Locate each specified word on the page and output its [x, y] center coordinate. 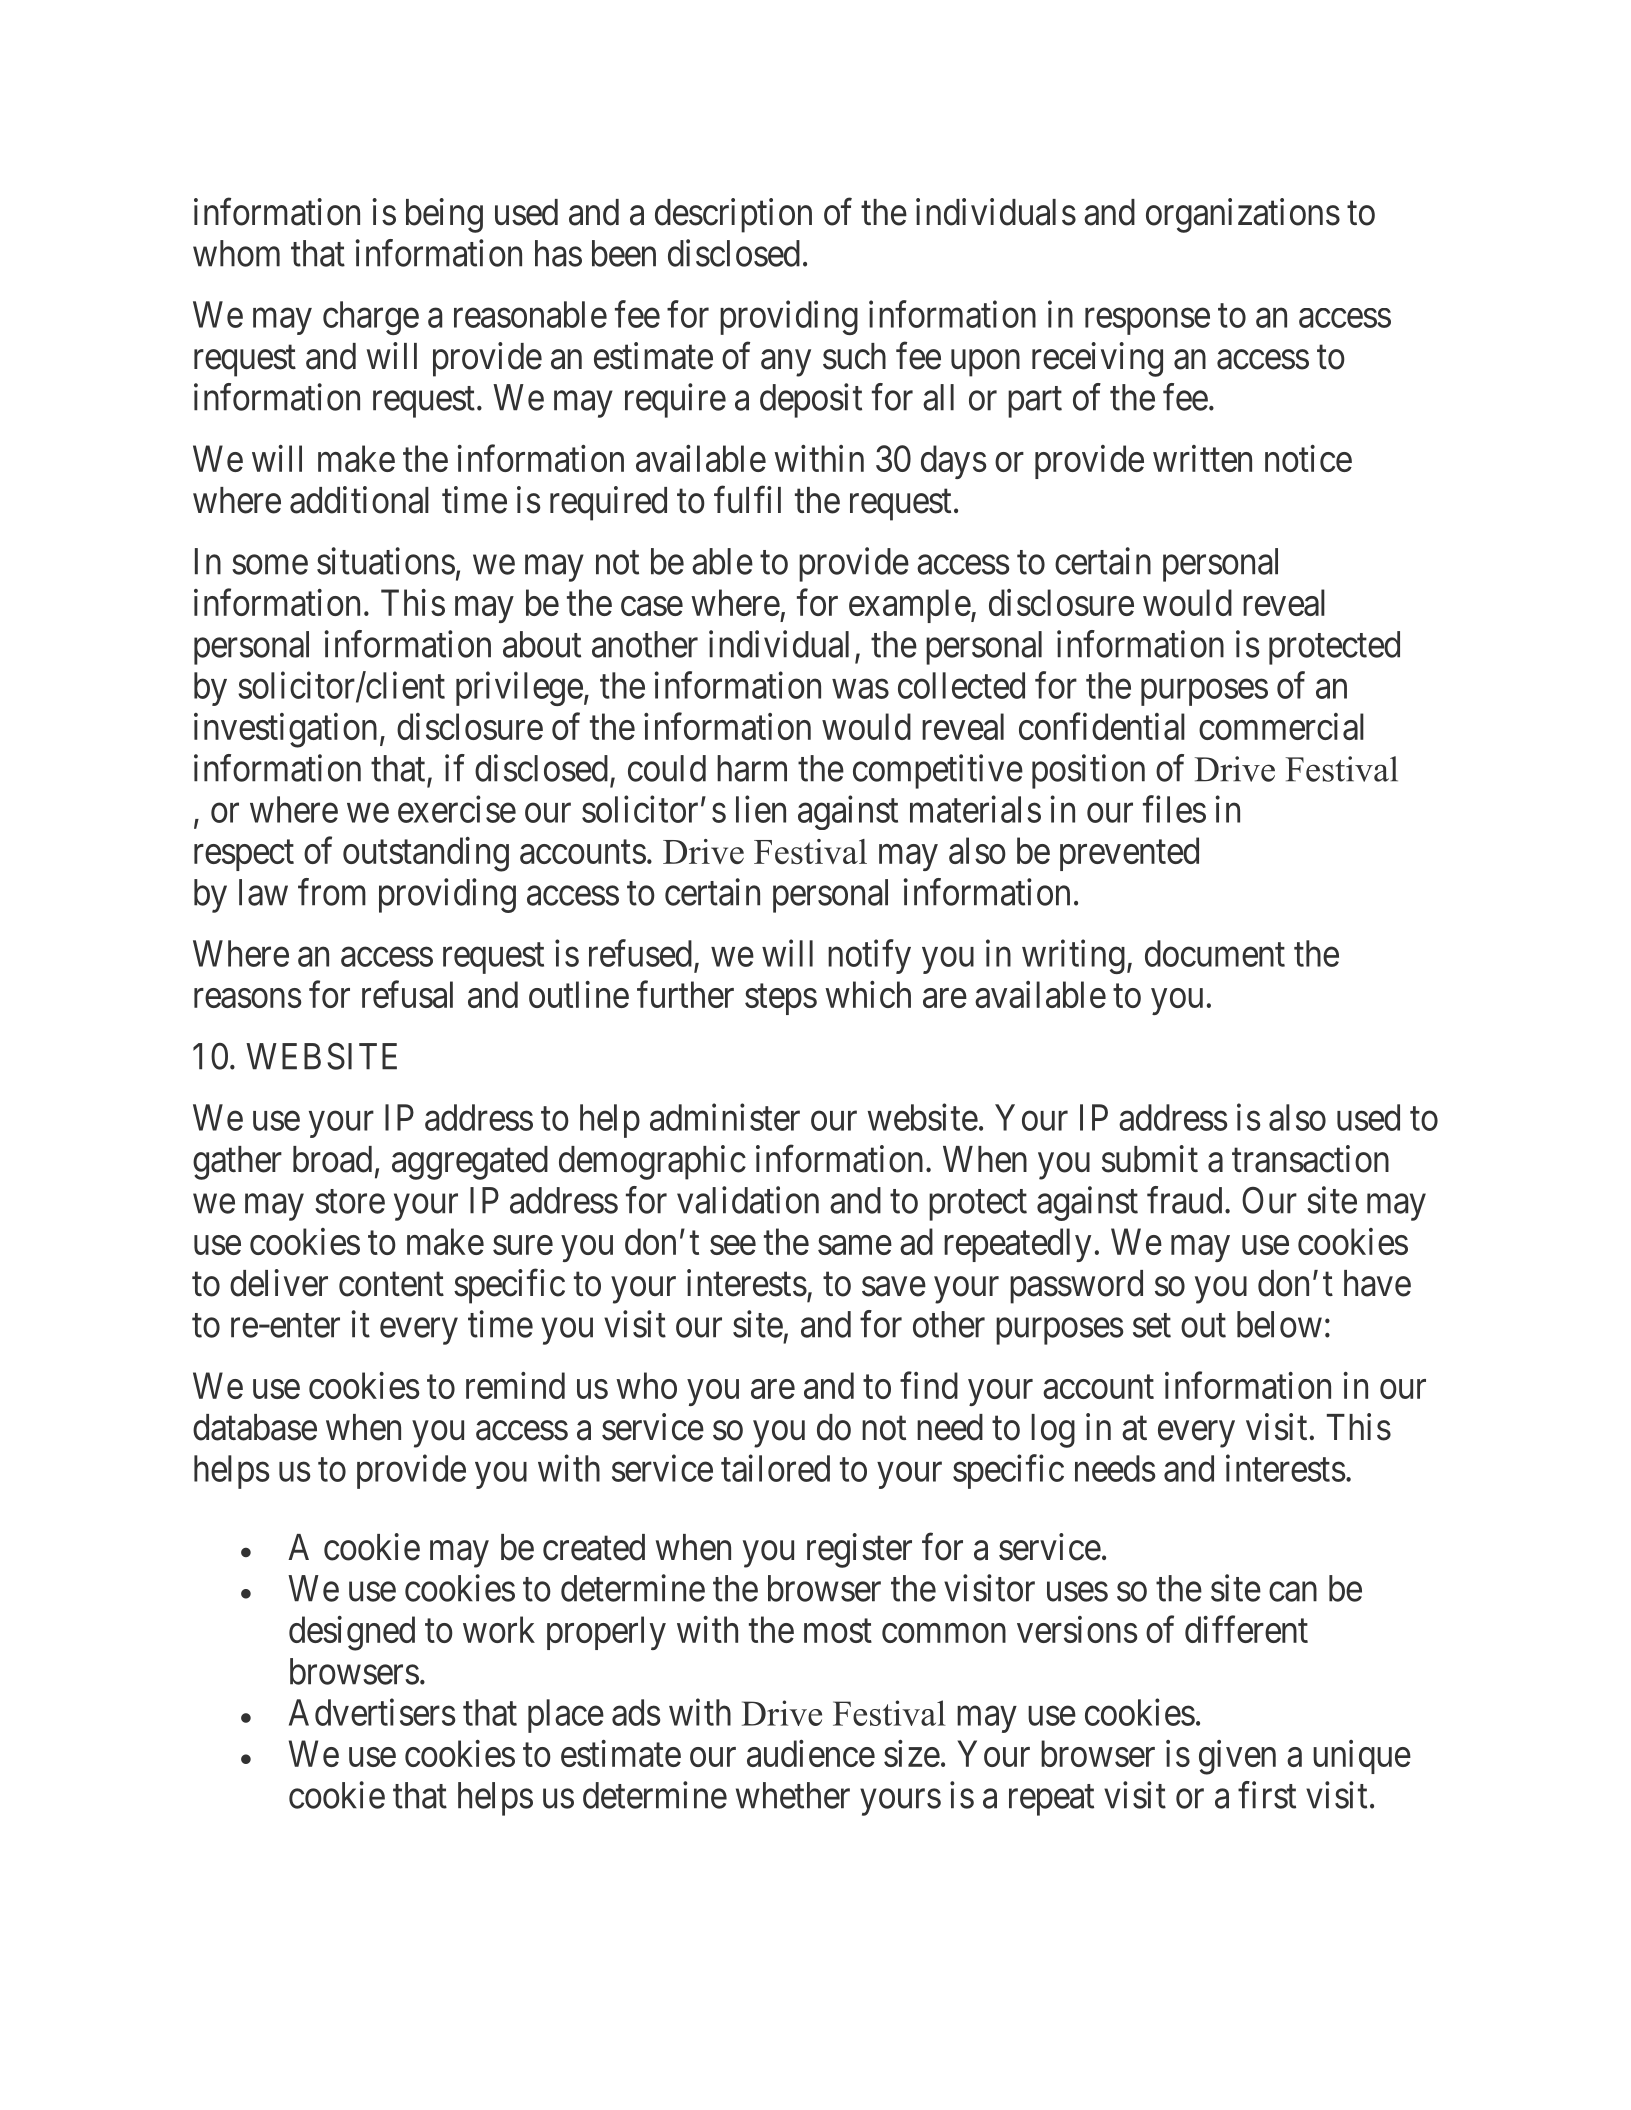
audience [811, 1753]
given [1237, 1757]
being [444, 215]
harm [752, 768]
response [1147, 322]
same [855, 1245]
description [733, 215]
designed [352, 1633]
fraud [1184, 1200]
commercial [1281, 726]
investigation [285, 730]
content [391, 1285]
